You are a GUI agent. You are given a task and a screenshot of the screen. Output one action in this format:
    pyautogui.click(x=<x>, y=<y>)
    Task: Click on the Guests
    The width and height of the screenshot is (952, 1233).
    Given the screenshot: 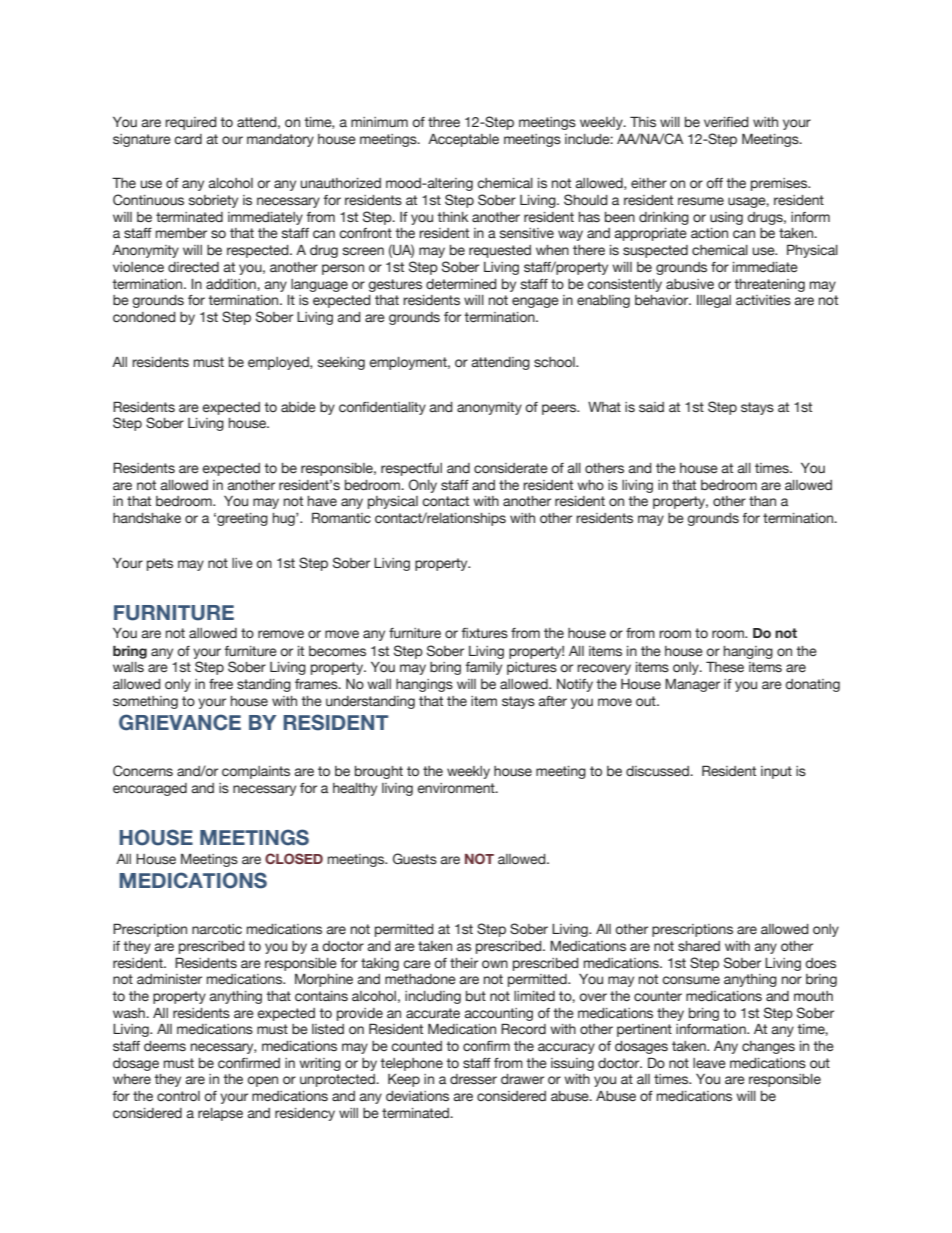 What is the action you would take?
    pyautogui.click(x=415, y=858)
